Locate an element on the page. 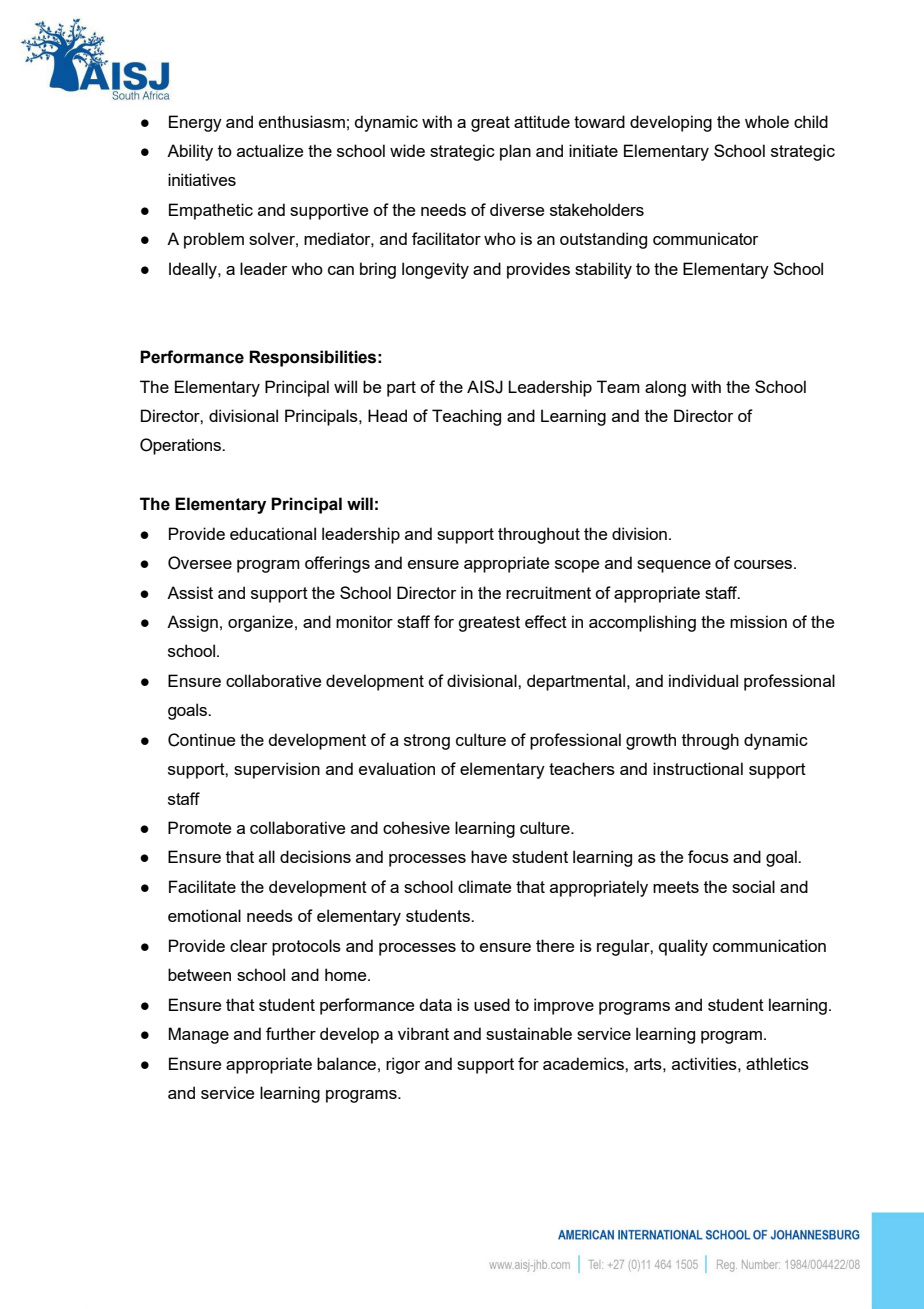 Image resolution: width=924 pixels, height=1309 pixels. have is located at coordinates (489, 856).
